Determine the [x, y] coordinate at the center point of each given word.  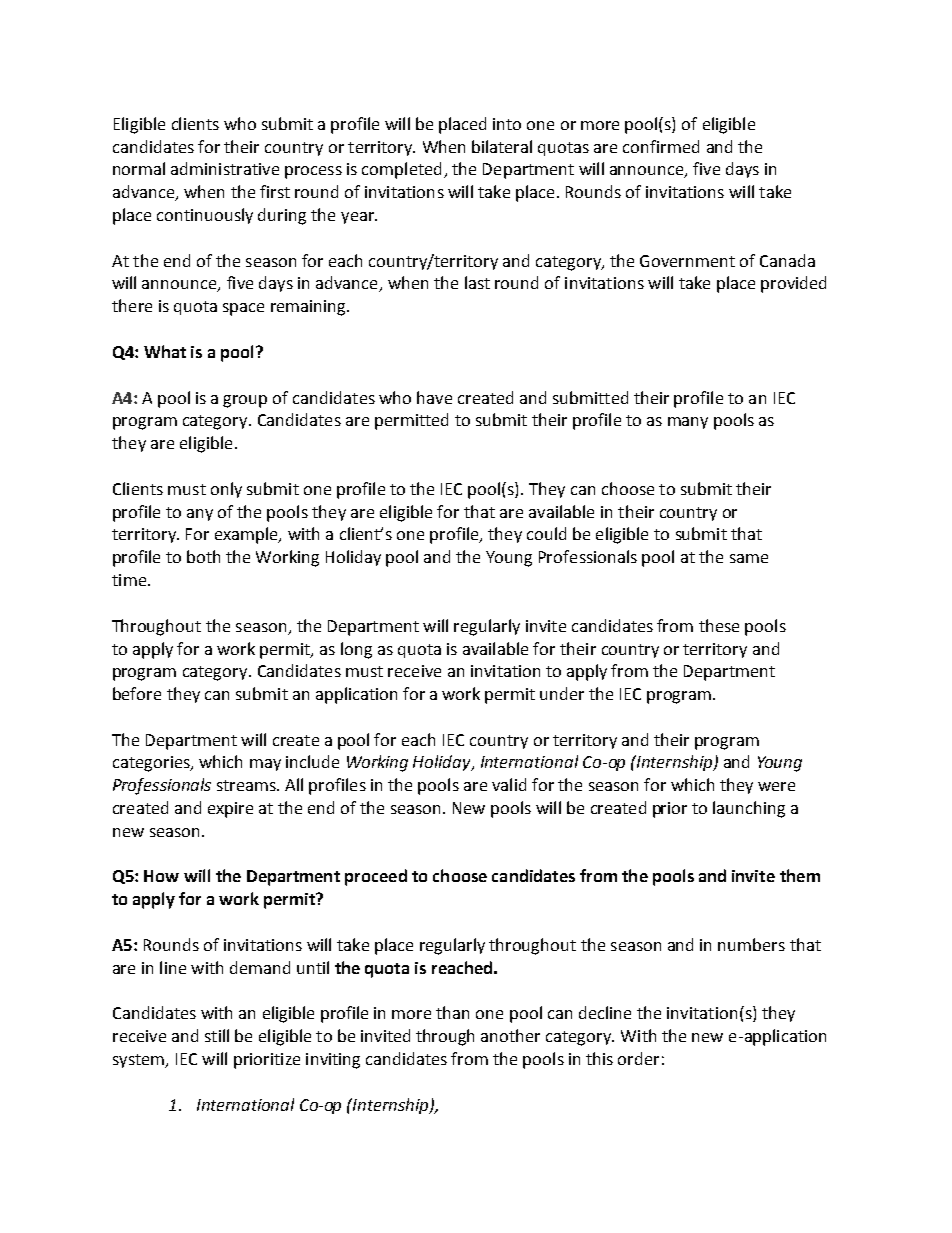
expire [230, 810]
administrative [225, 168]
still [217, 1035]
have [434, 397]
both [203, 556]
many [688, 423]
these [719, 625]
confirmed [661, 146]
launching [749, 809]
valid [509, 784]
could [546, 533]
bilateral [502, 146]
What [165, 351]
